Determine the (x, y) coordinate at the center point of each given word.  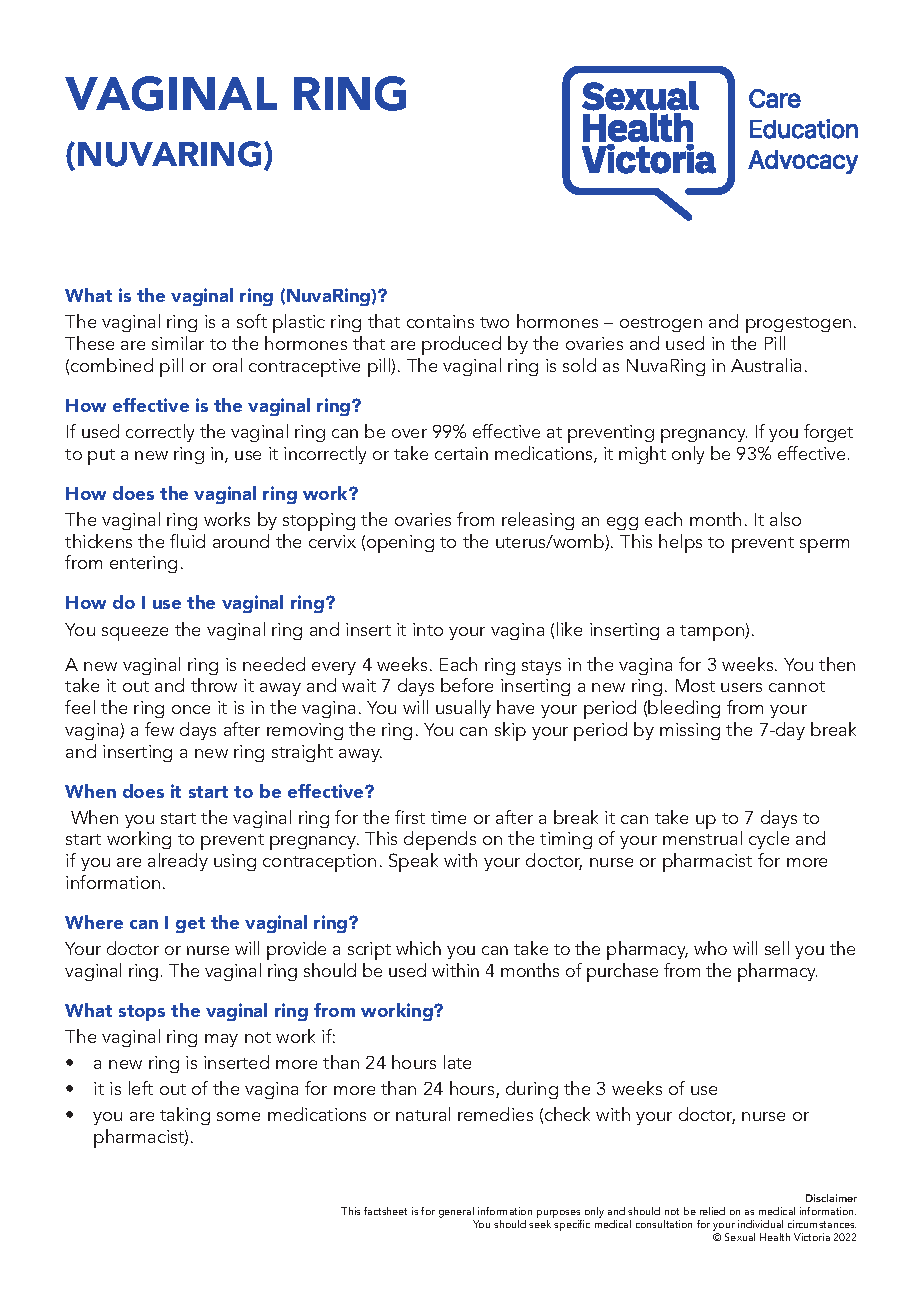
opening (400, 544)
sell (777, 948)
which (418, 948)
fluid (187, 541)
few (159, 729)
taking (185, 1116)
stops (142, 1013)
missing (690, 731)
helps (680, 543)
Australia (766, 365)
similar (178, 343)
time (448, 817)
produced (461, 345)
